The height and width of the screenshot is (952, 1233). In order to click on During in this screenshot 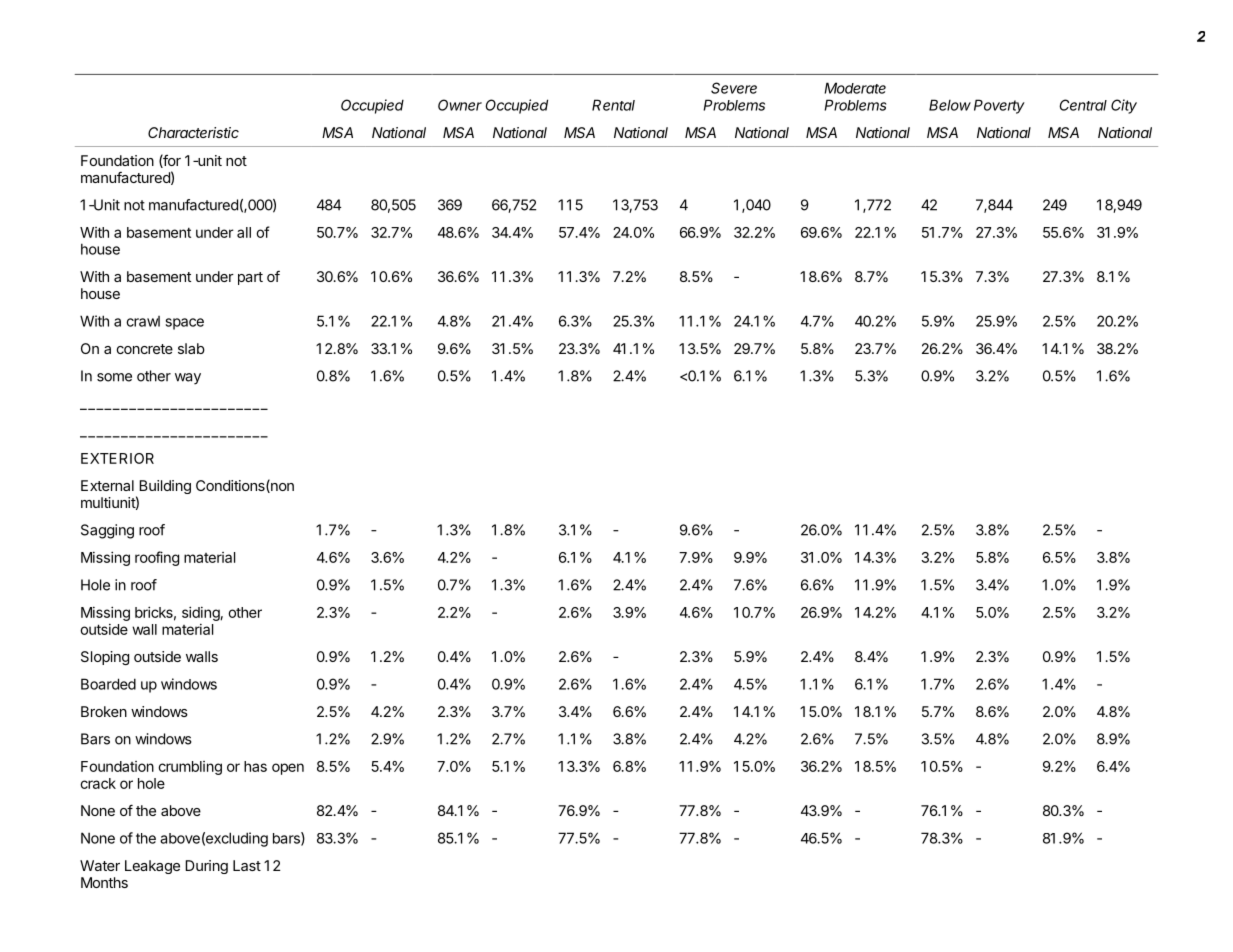, I will do `click(206, 867)`.
